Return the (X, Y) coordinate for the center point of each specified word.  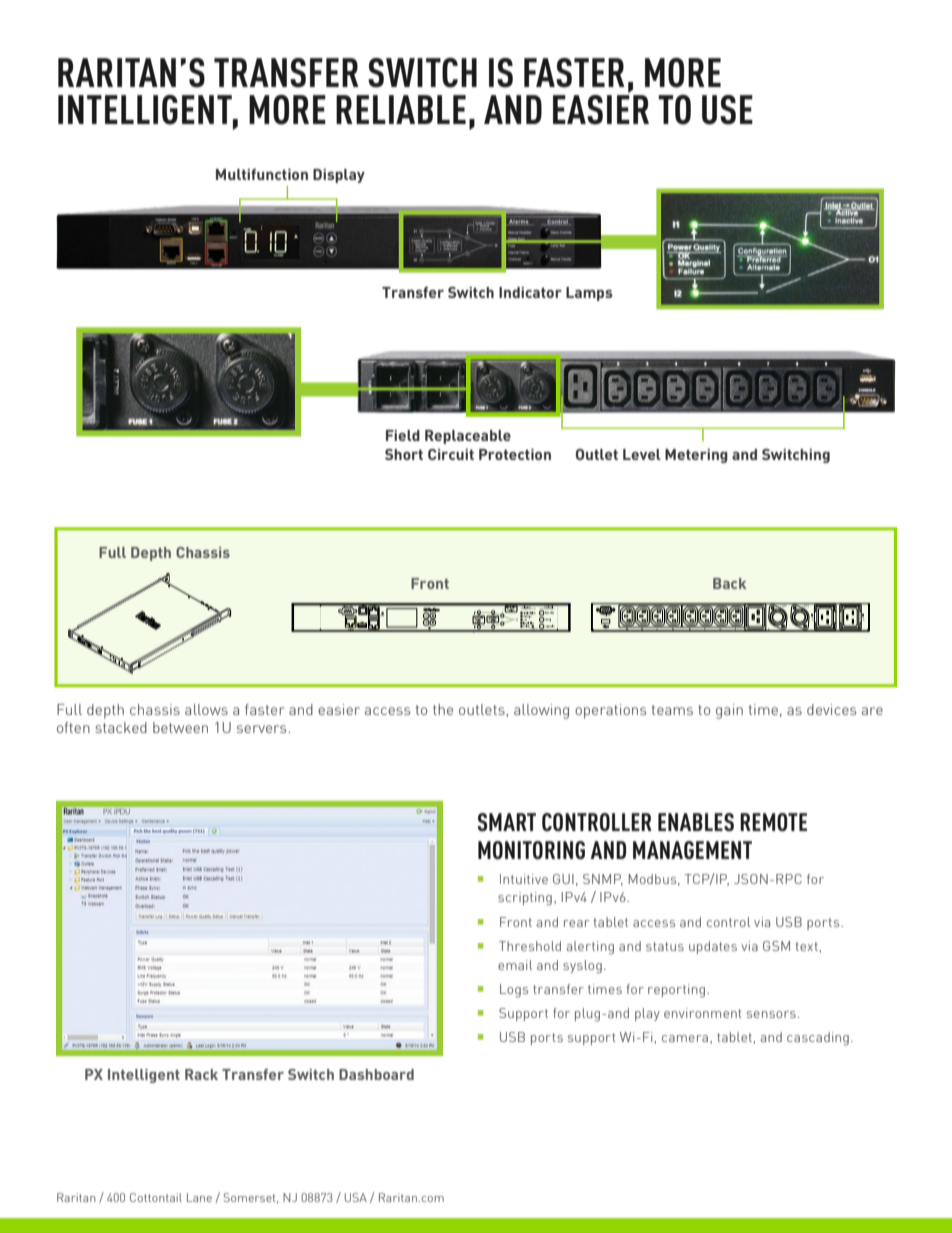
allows (206, 709)
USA (356, 1197)
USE (727, 110)
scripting (525, 899)
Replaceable (468, 437)
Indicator (530, 292)
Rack (201, 1074)
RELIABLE (401, 109)
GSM (776, 946)
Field (403, 435)
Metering (696, 456)
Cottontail (156, 1197)
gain (729, 711)
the (443, 709)
